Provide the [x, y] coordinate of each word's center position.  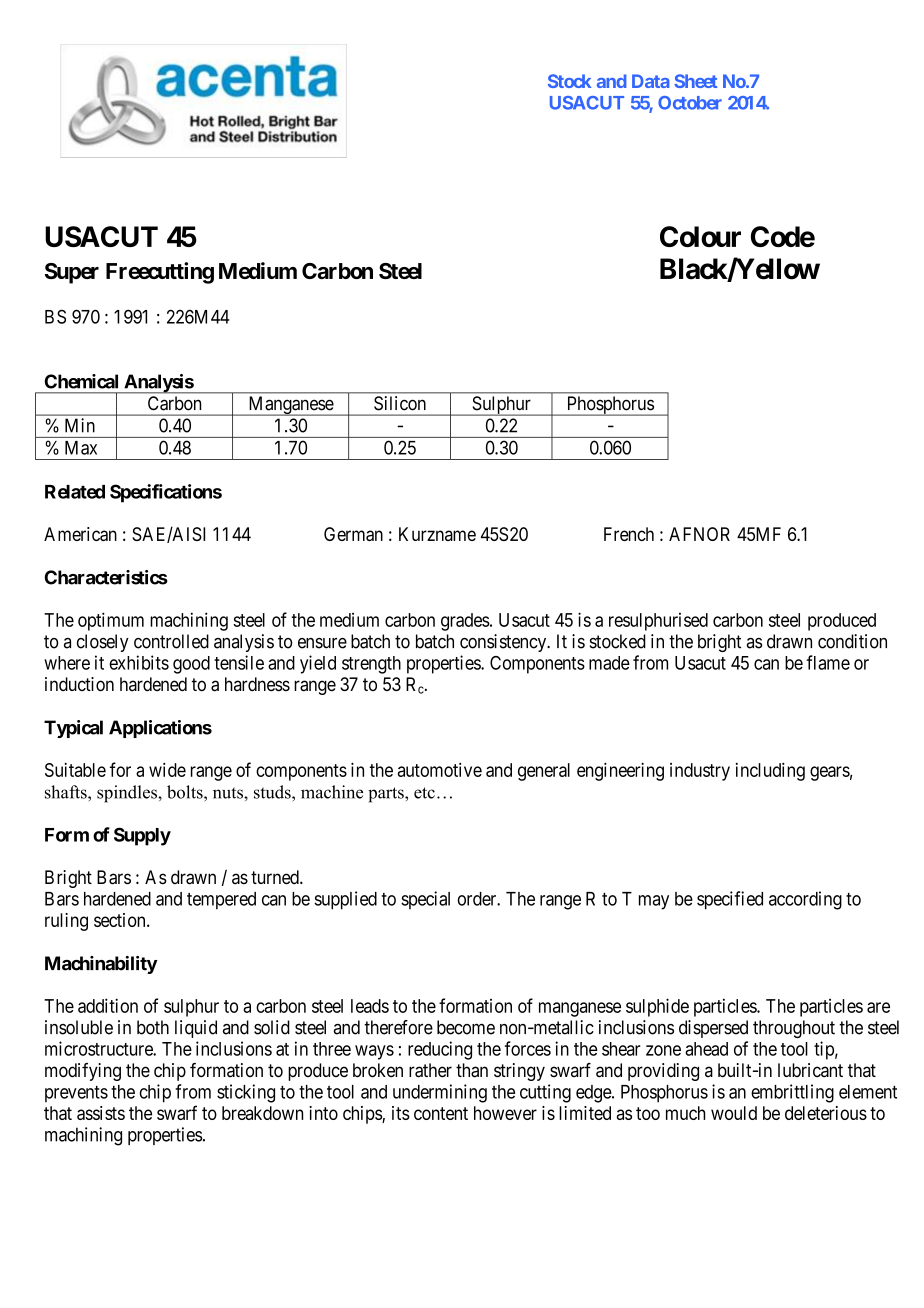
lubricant [810, 1070]
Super [72, 273]
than [472, 1070]
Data [650, 81]
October [690, 103]
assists [101, 1113]
